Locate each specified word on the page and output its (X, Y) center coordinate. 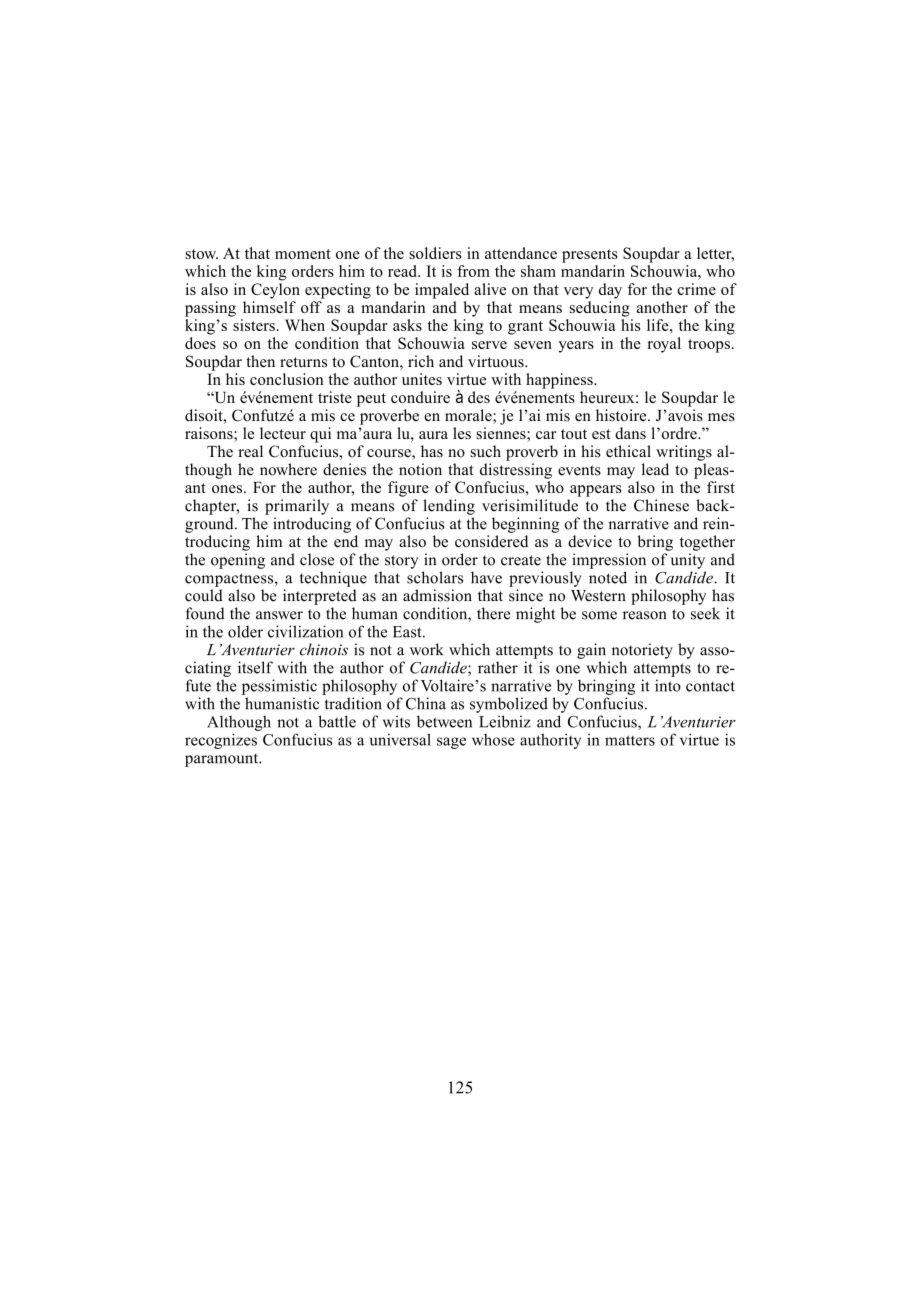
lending (449, 507)
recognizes (221, 741)
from (473, 271)
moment (303, 254)
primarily (297, 507)
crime (696, 289)
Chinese (661, 505)
